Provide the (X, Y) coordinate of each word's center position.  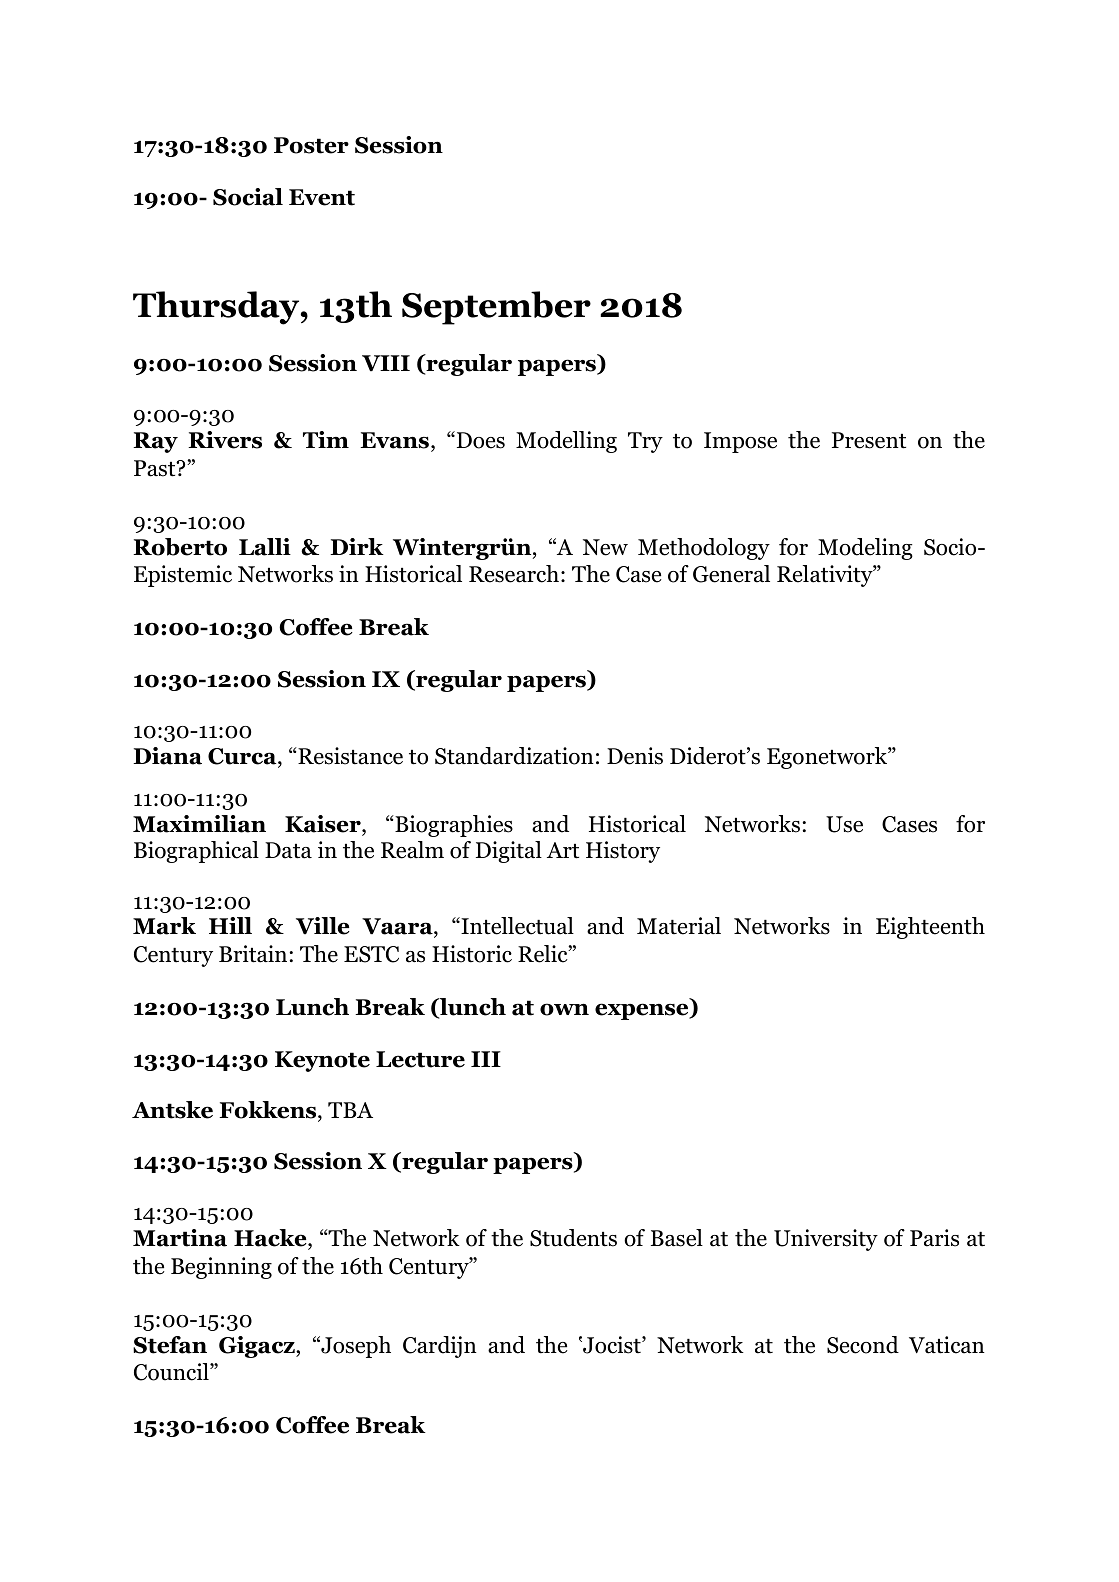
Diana (167, 756)
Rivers (225, 440)
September (496, 308)
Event (322, 197)
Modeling (865, 549)
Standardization (514, 756)
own (564, 1009)
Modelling (566, 442)
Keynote (322, 1061)
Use (844, 824)
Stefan (170, 1345)
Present (869, 440)
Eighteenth (930, 928)
